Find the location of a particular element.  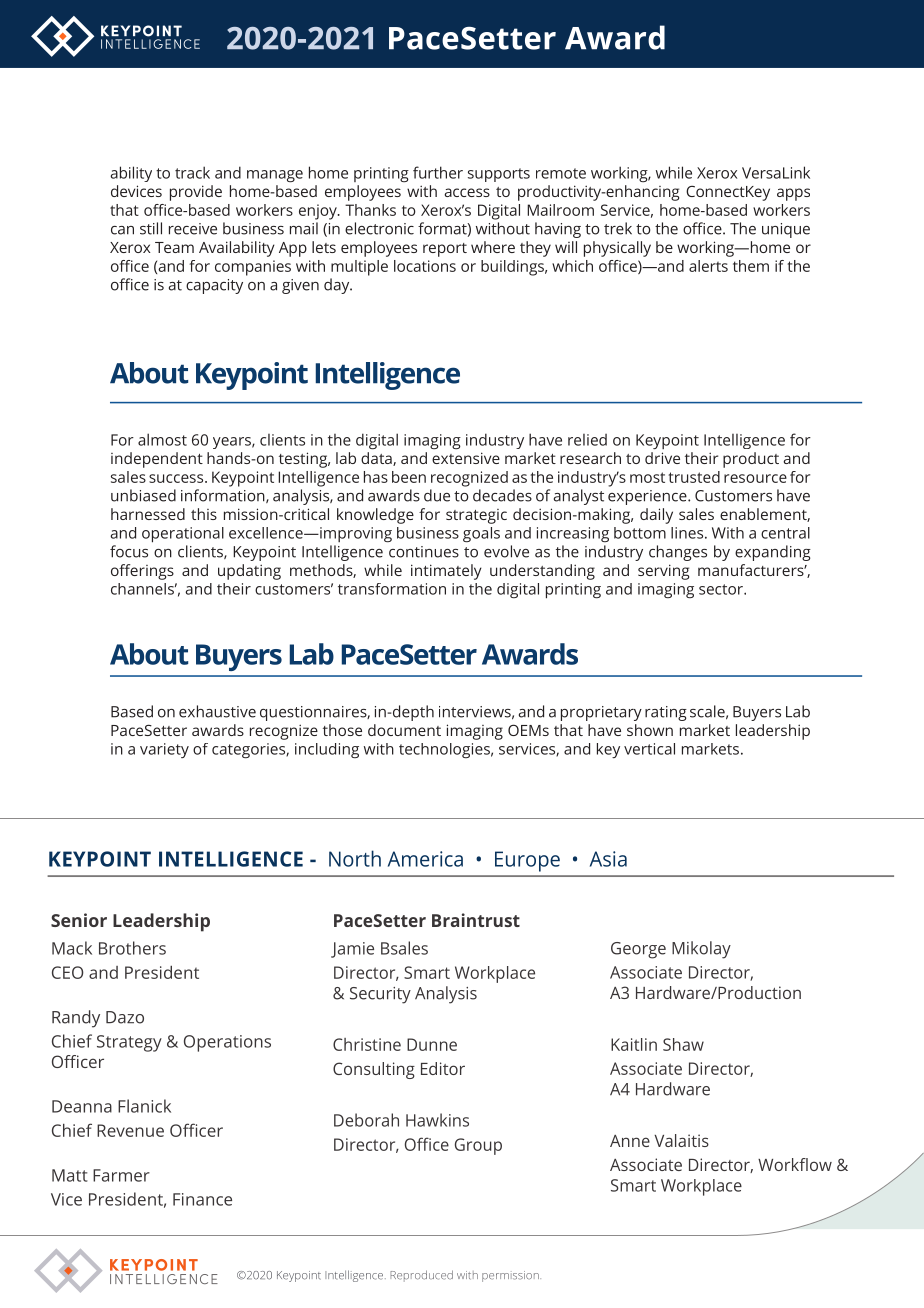

alerts is located at coordinates (708, 266).
